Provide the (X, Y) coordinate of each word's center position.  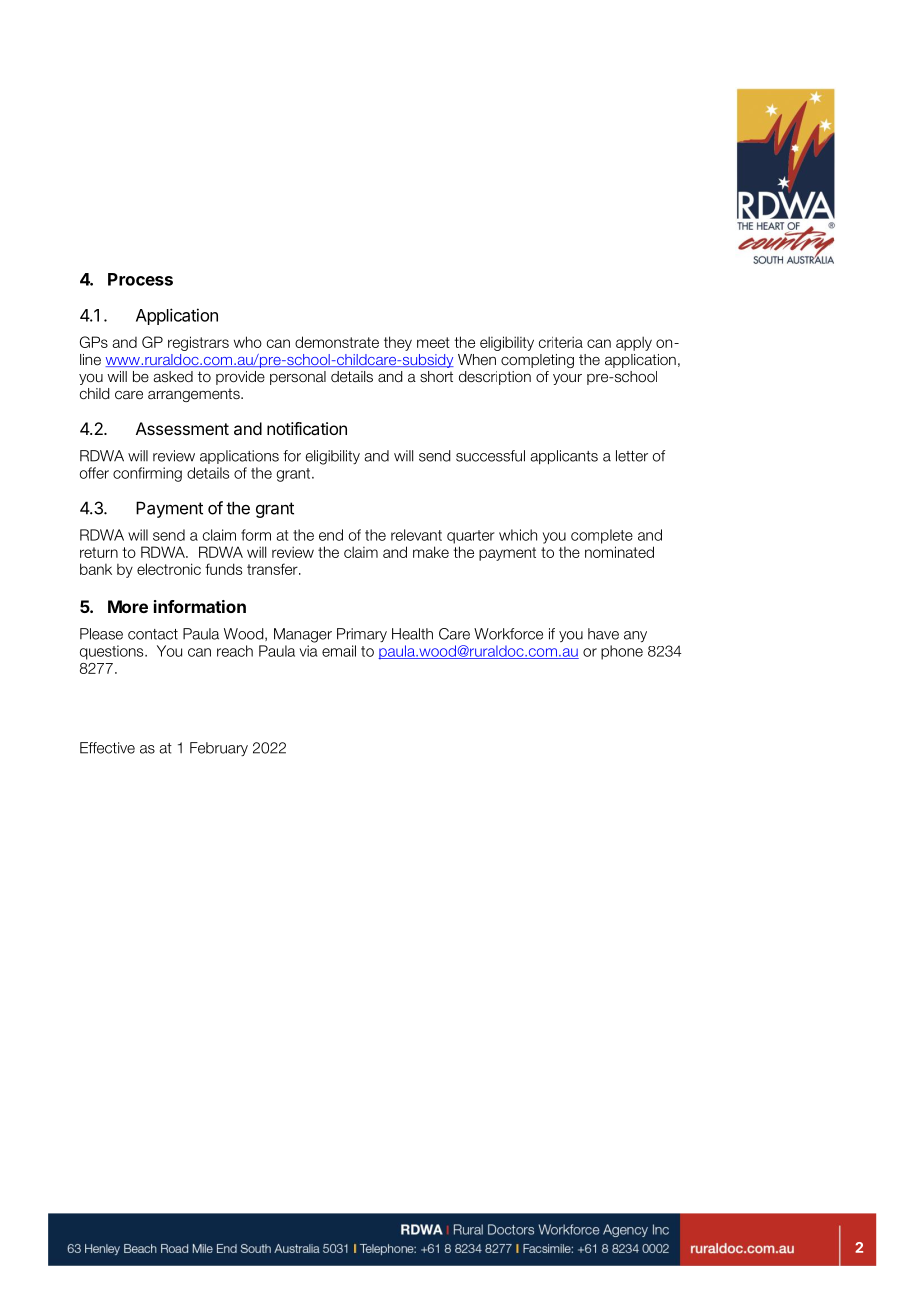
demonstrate (337, 342)
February (219, 749)
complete (602, 536)
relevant (416, 535)
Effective (107, 748)
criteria (561, 342)
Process (140, 279)
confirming (147, 474)
